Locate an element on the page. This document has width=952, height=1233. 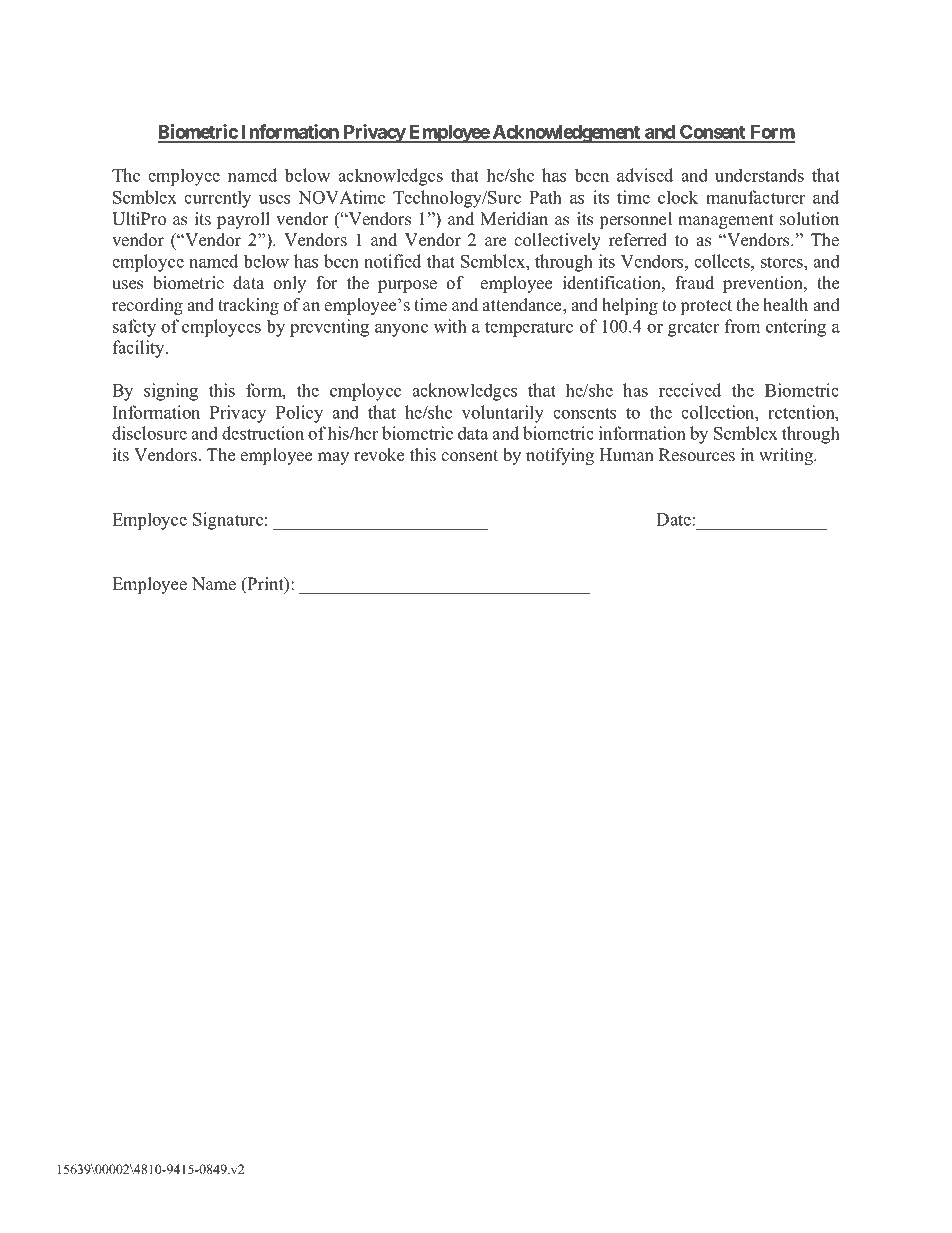
currently is located at coordinates (217, 199).
